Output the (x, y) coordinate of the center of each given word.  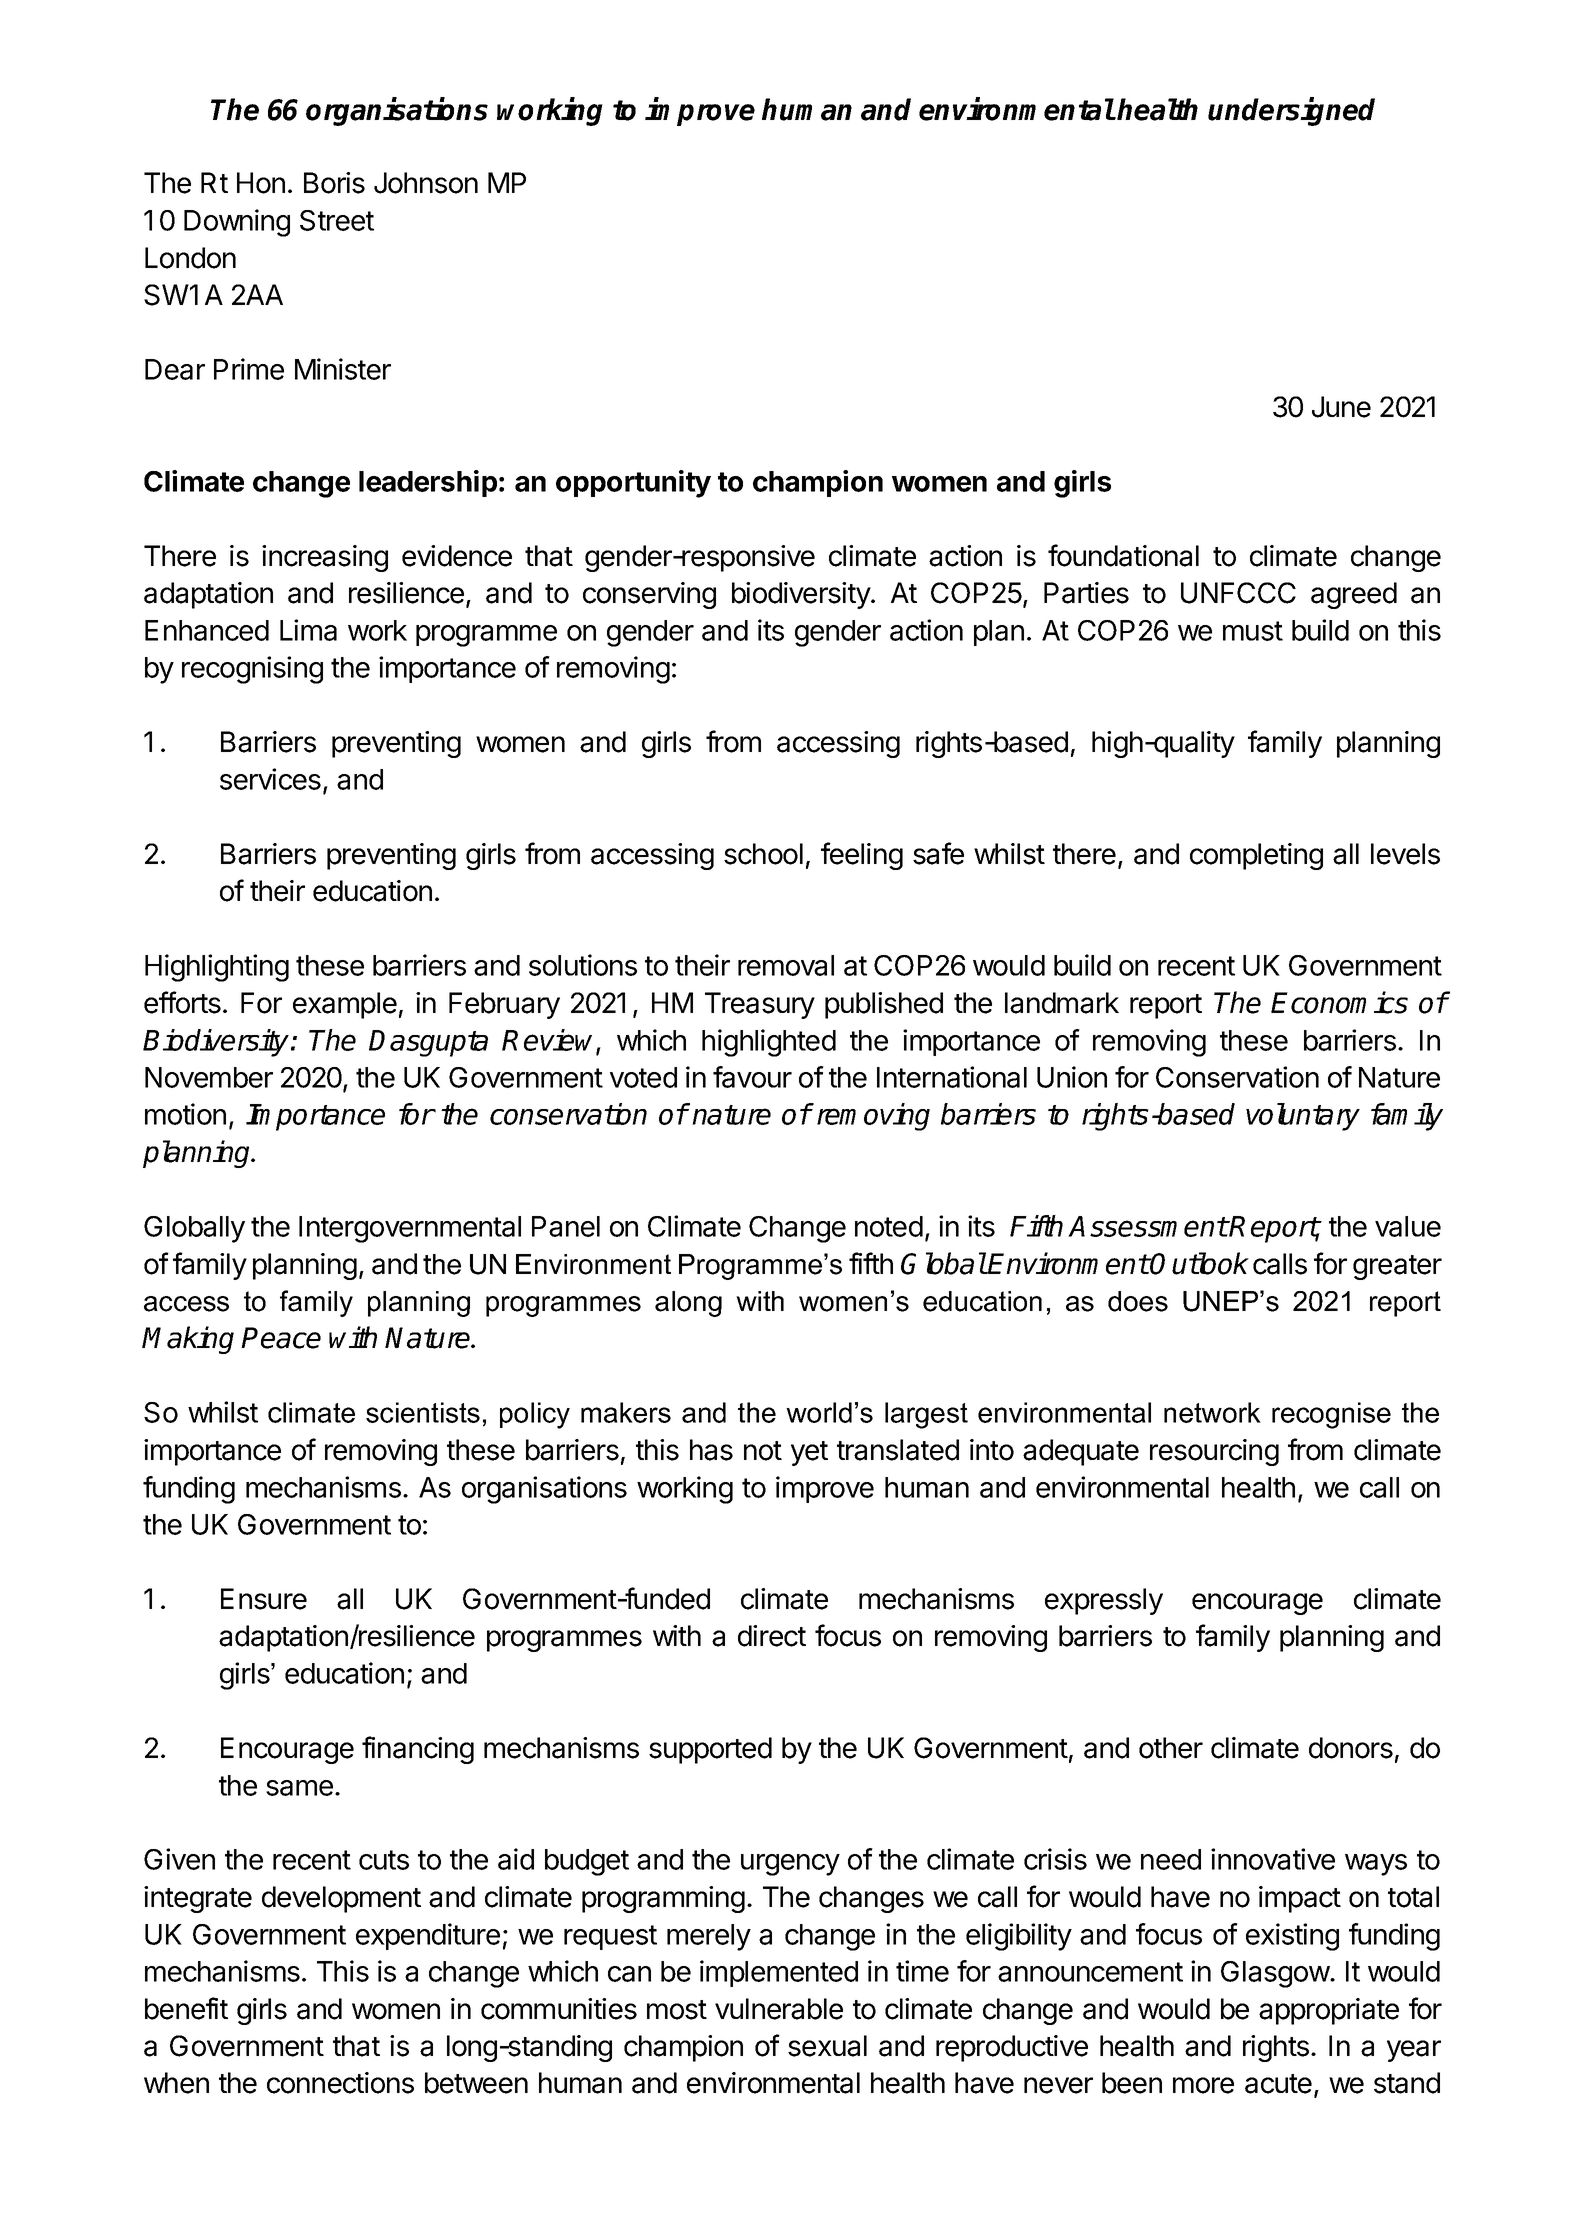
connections (340, 2083)
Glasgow (1276, 1974)
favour (752, 1077)
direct (772, 1636)
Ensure (264, 1599)
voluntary (1303, 1117)
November (209, 1077)
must (1253, 631)
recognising (252, 670)
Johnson (426, 183)
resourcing (1214, 1452)
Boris (334, 183)
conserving (649, 595)
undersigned (1291, 111)
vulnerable (779, 2009)
